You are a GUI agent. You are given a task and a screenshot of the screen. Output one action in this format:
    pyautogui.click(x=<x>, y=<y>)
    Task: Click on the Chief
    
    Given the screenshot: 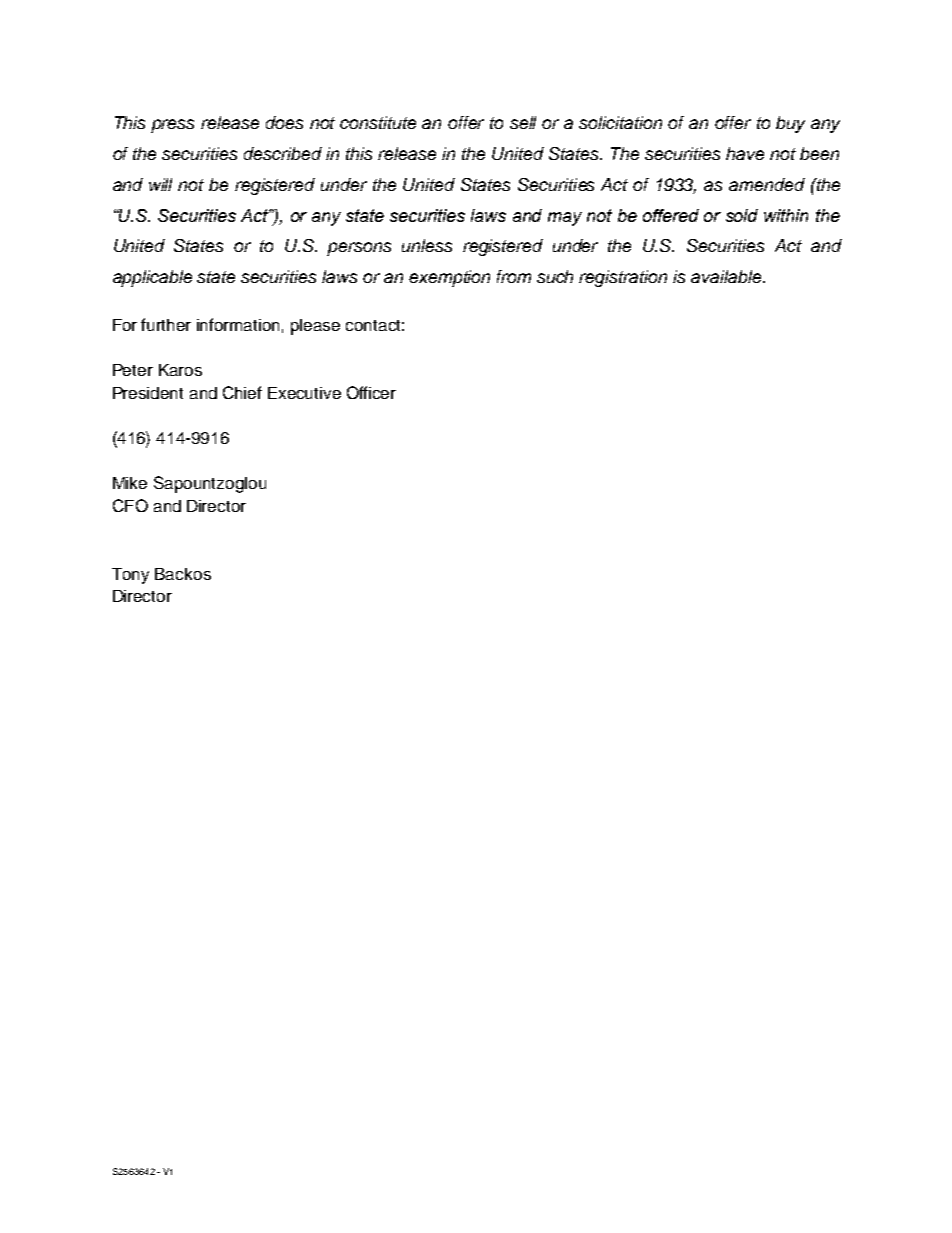 What is the action you would take?
    pyautogui.click(x=242, y=392)
